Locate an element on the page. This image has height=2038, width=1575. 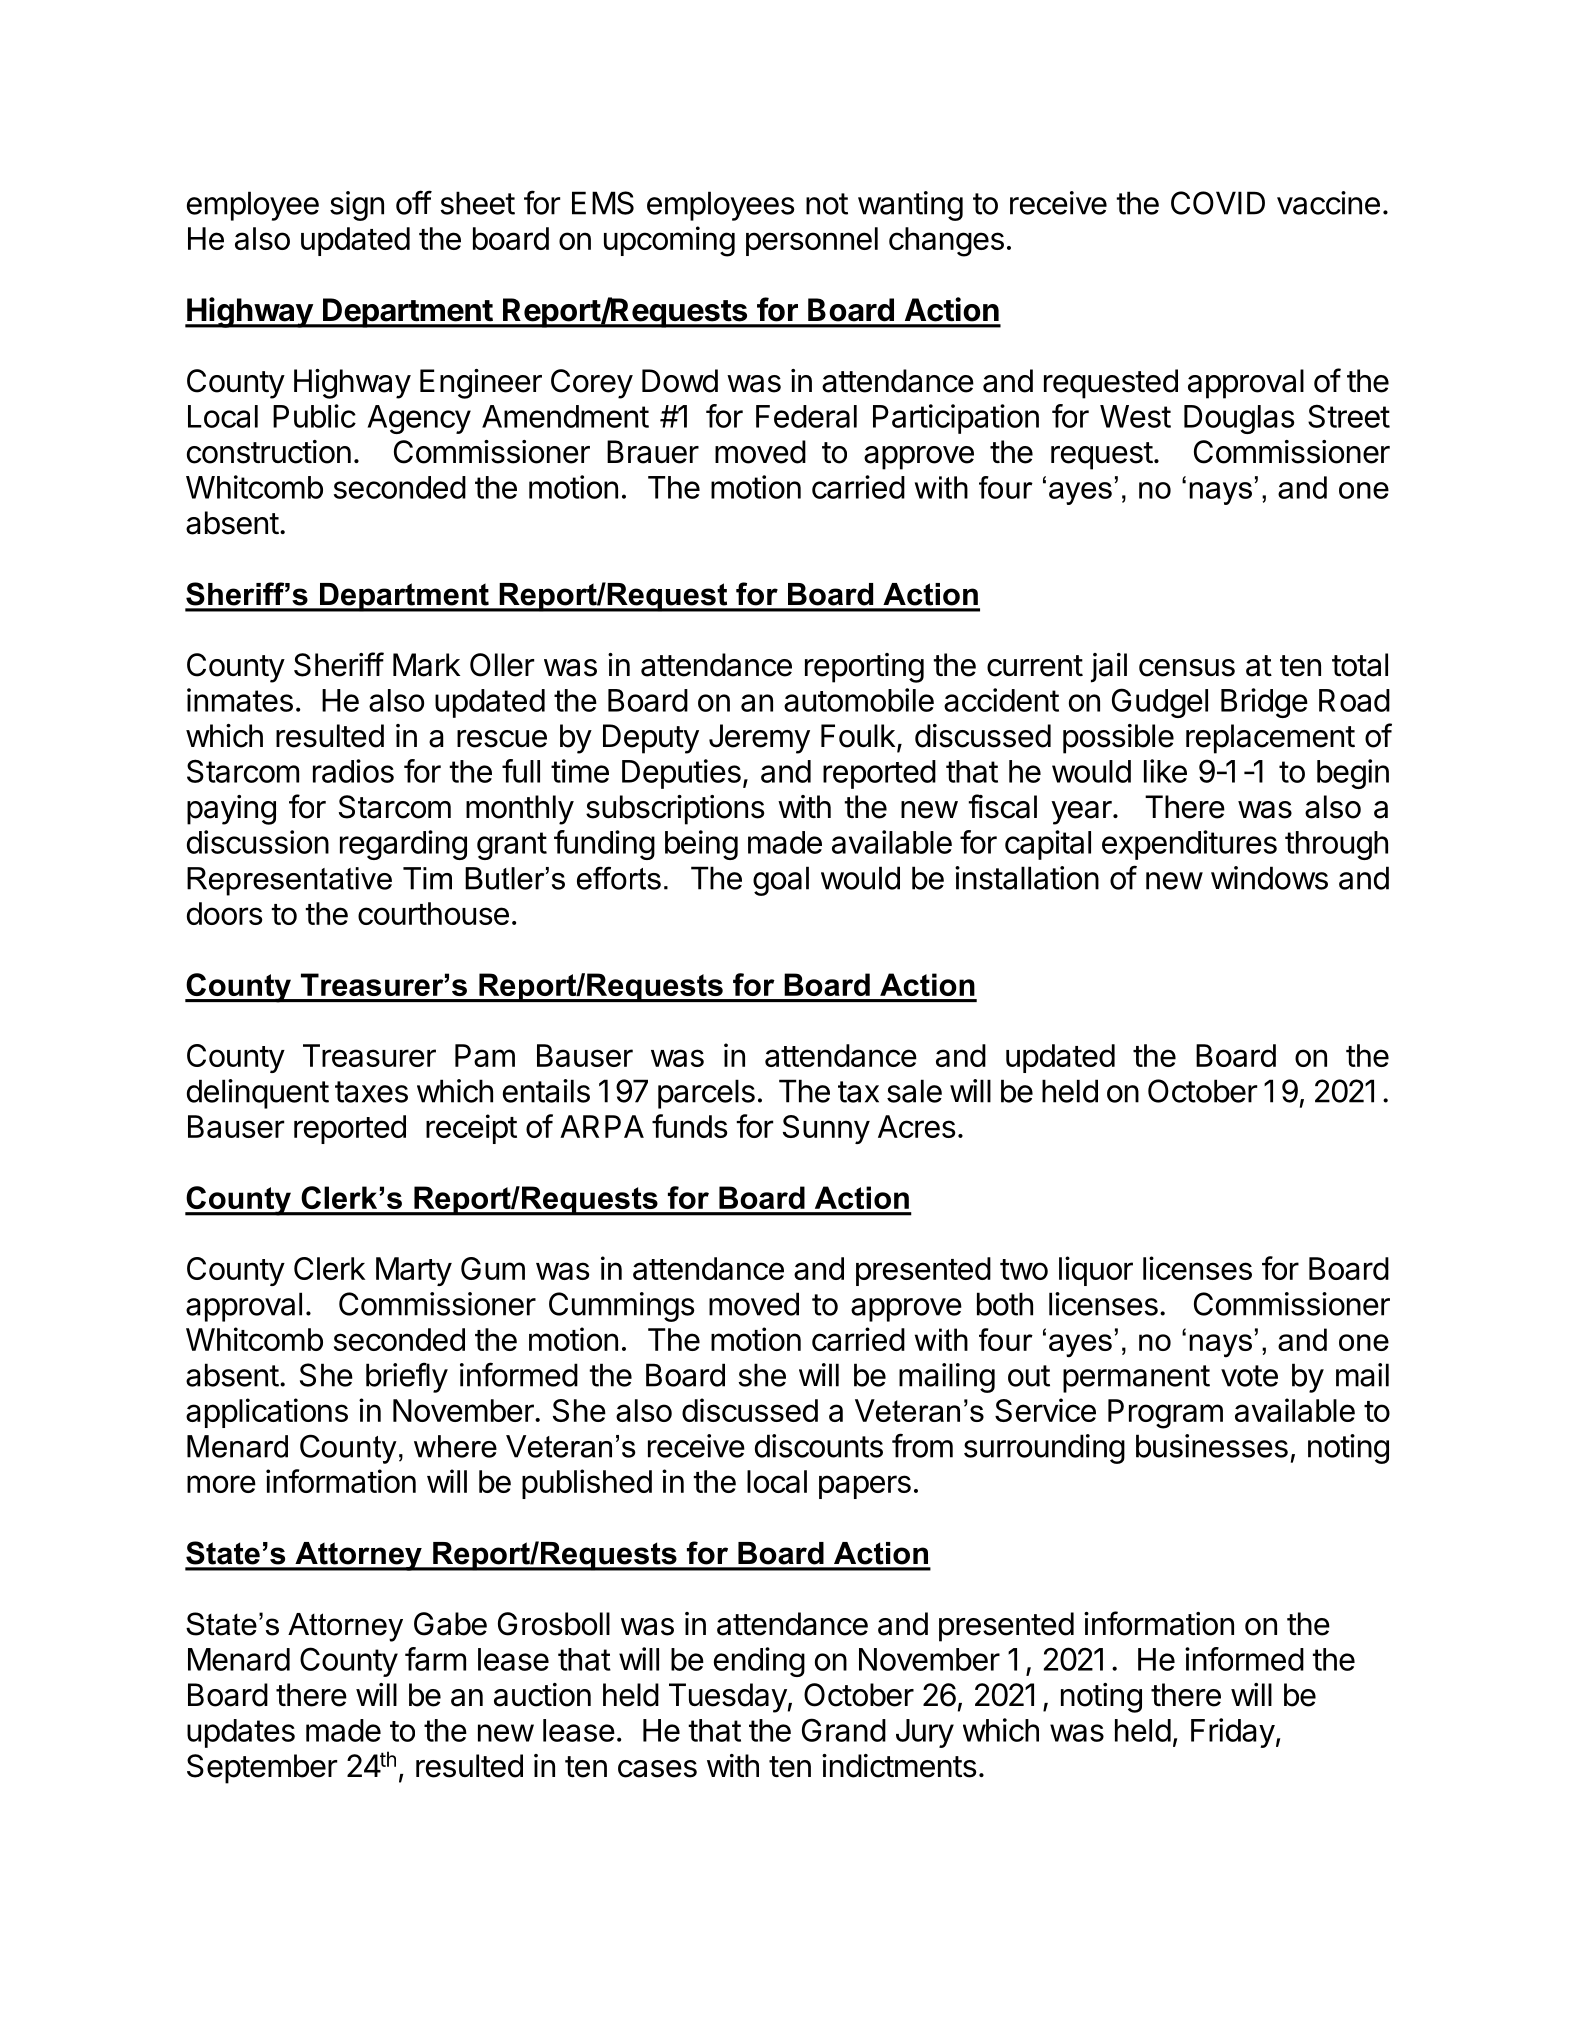
September is located at coordinates (262, 1769).
